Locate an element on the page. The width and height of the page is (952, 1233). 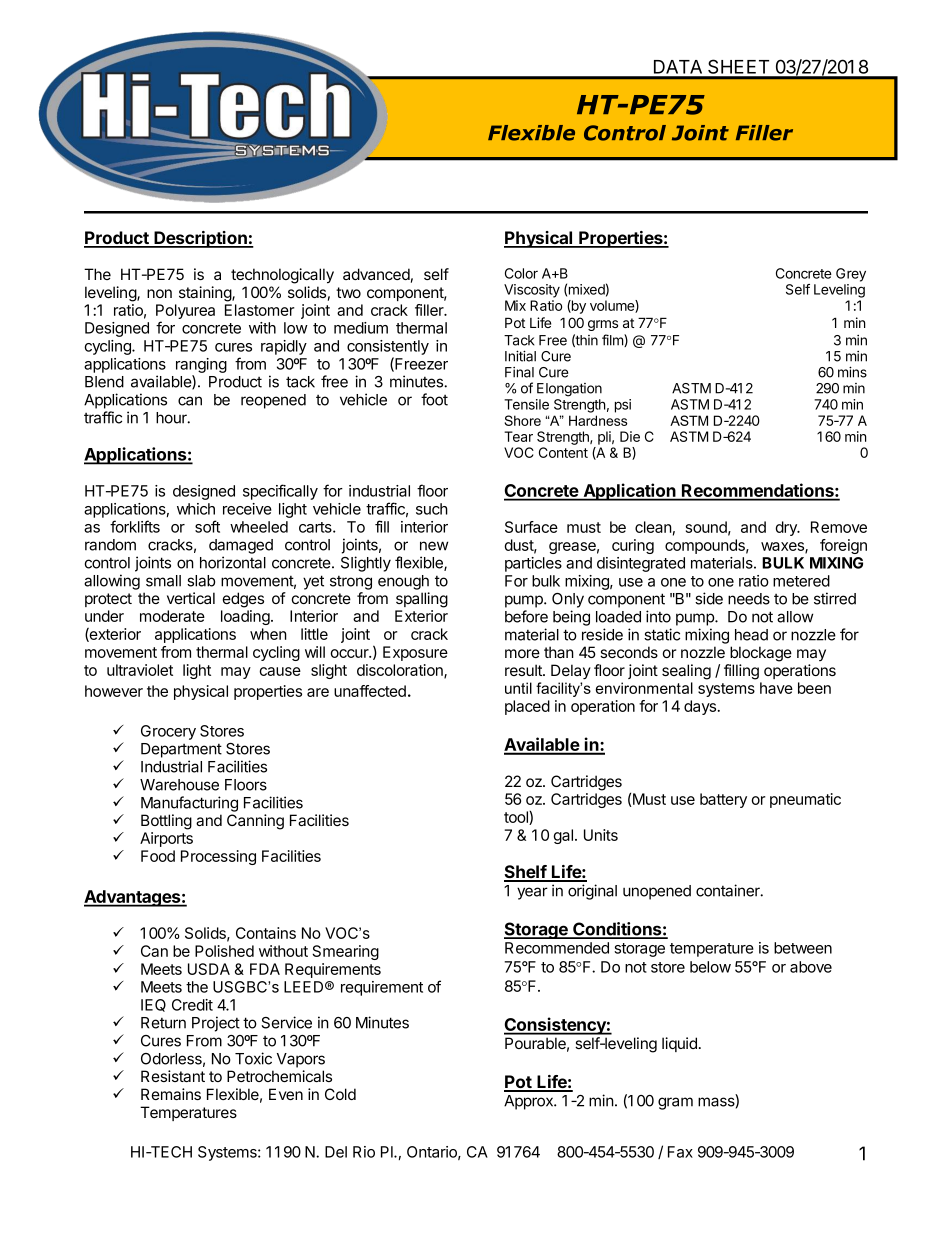
Viscosity is located at coordinates (532, 291).
